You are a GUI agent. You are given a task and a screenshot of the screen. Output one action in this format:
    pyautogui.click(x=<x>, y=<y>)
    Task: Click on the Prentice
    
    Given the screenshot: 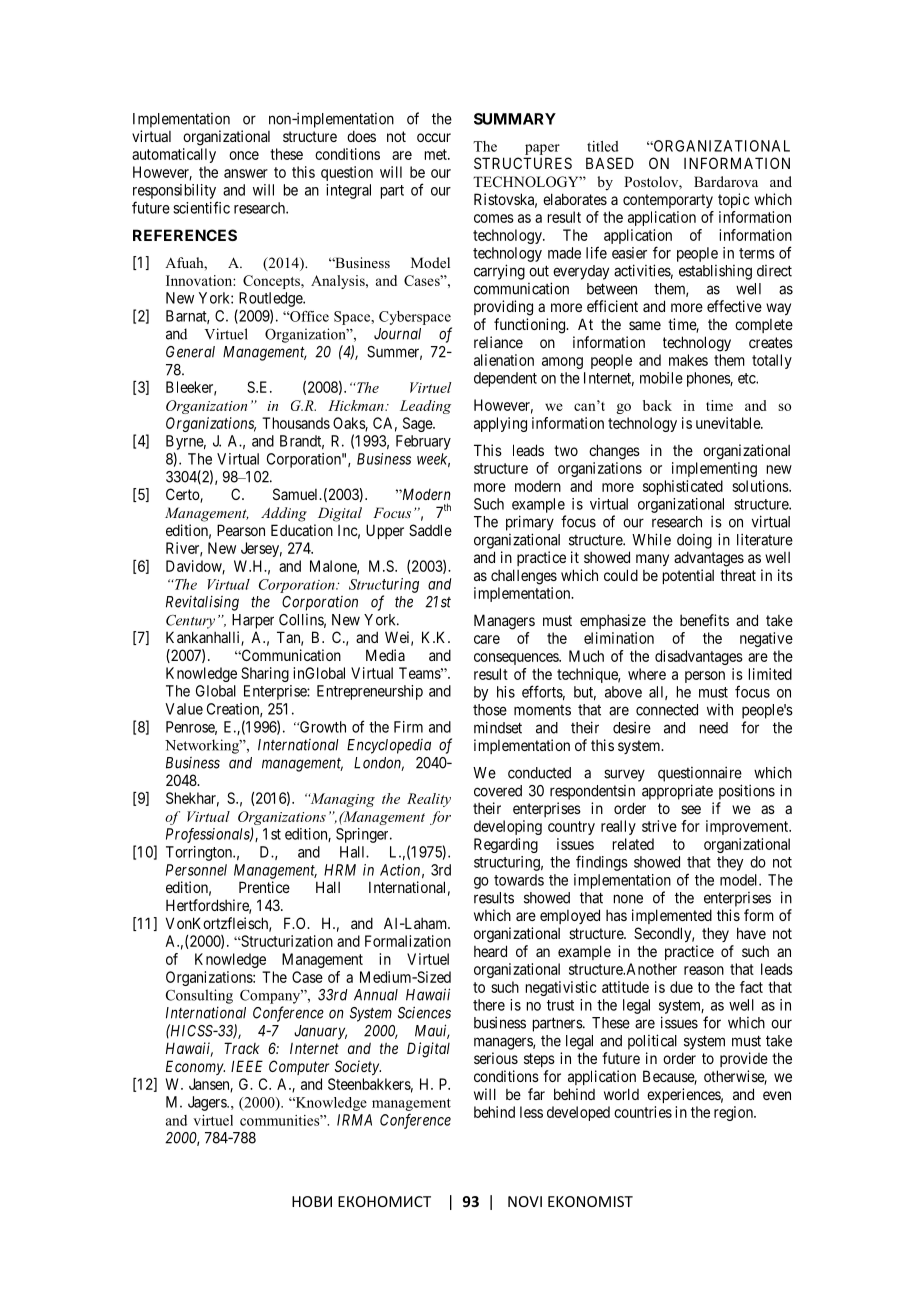 What is the action you would take?
    pyautogui.click(x=264, y=887)
